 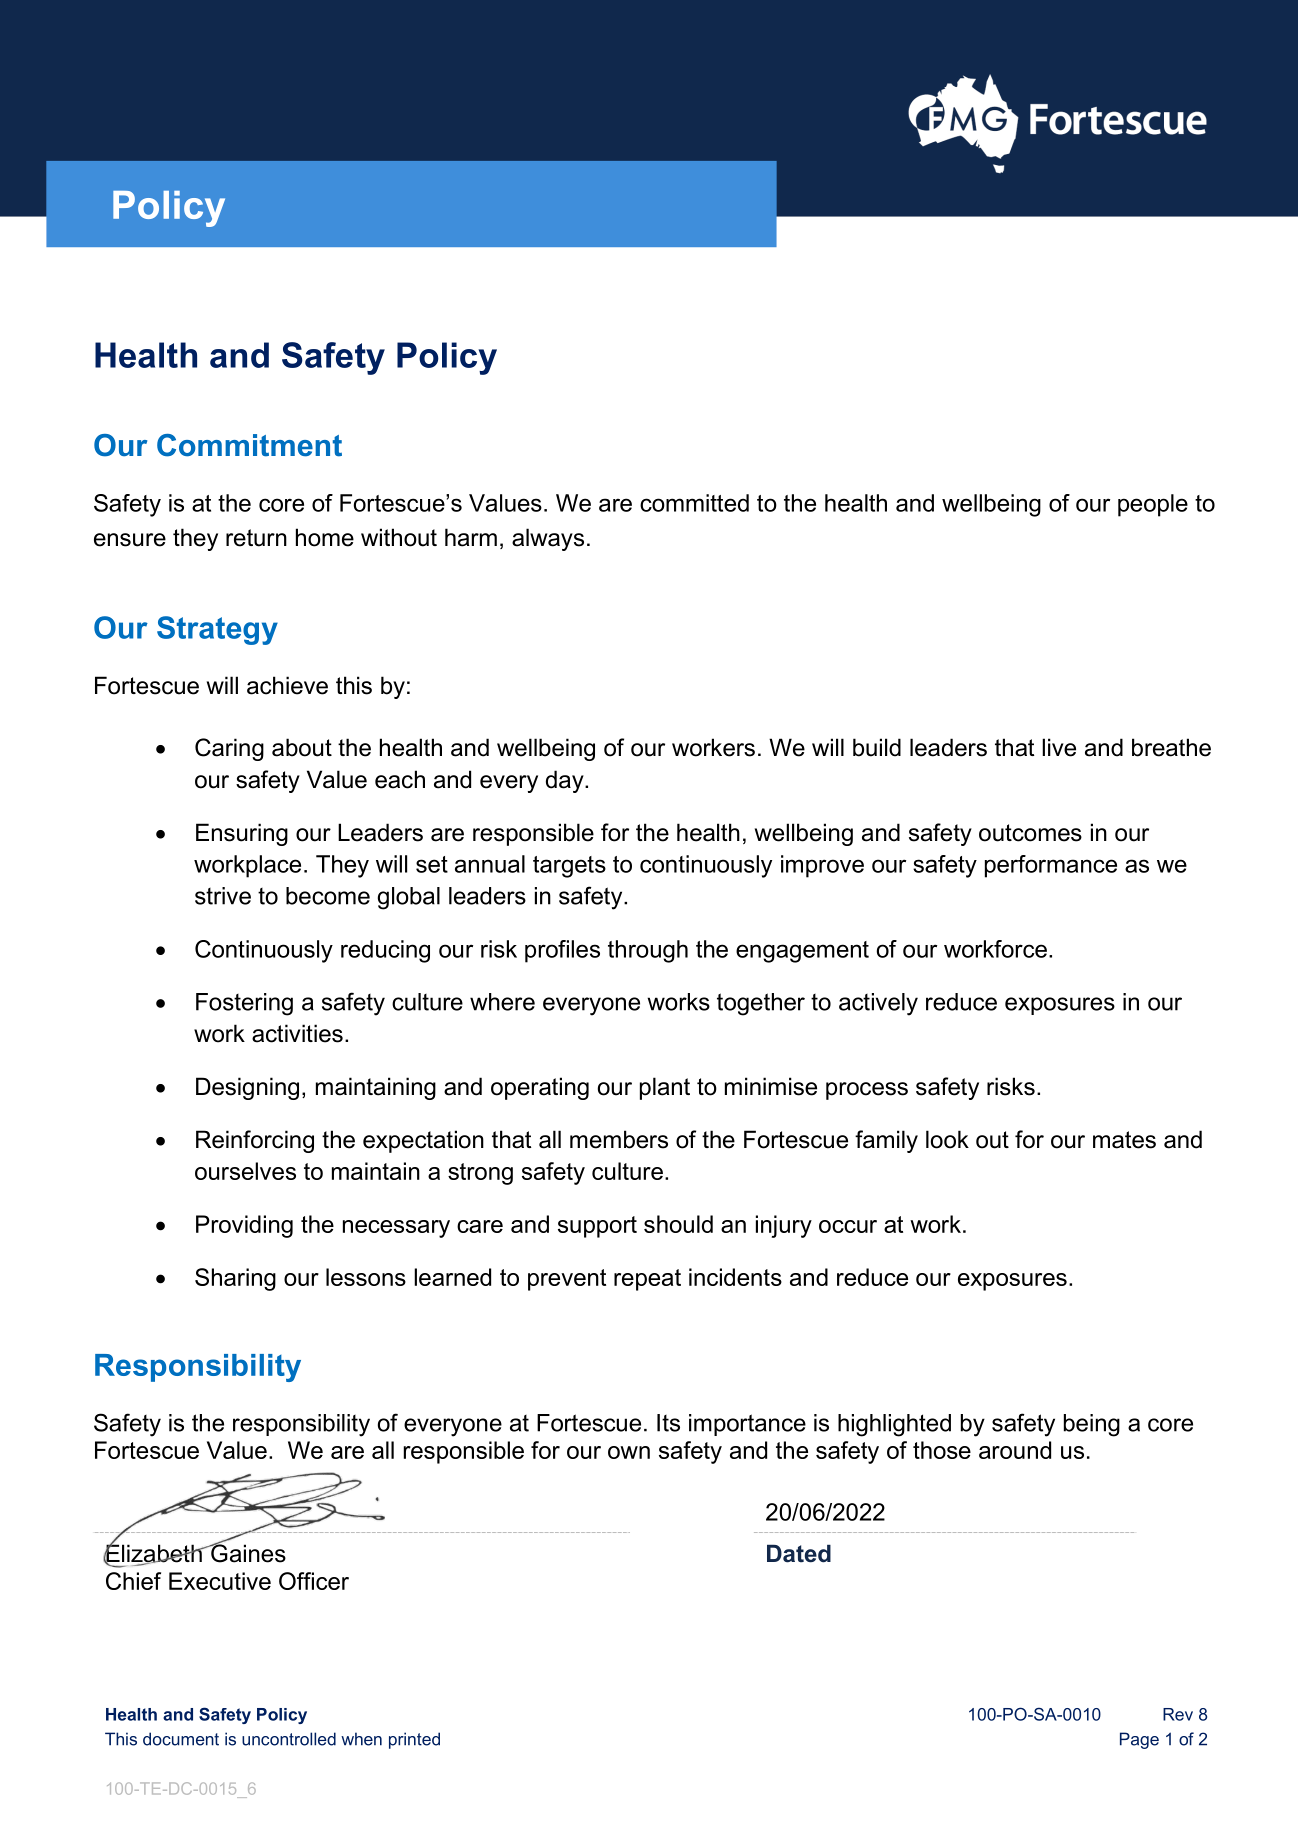 What do you see at coordinates (1124, 1140) in the screenshot?
I see `mates` at bounding box center [1124, 1140].
